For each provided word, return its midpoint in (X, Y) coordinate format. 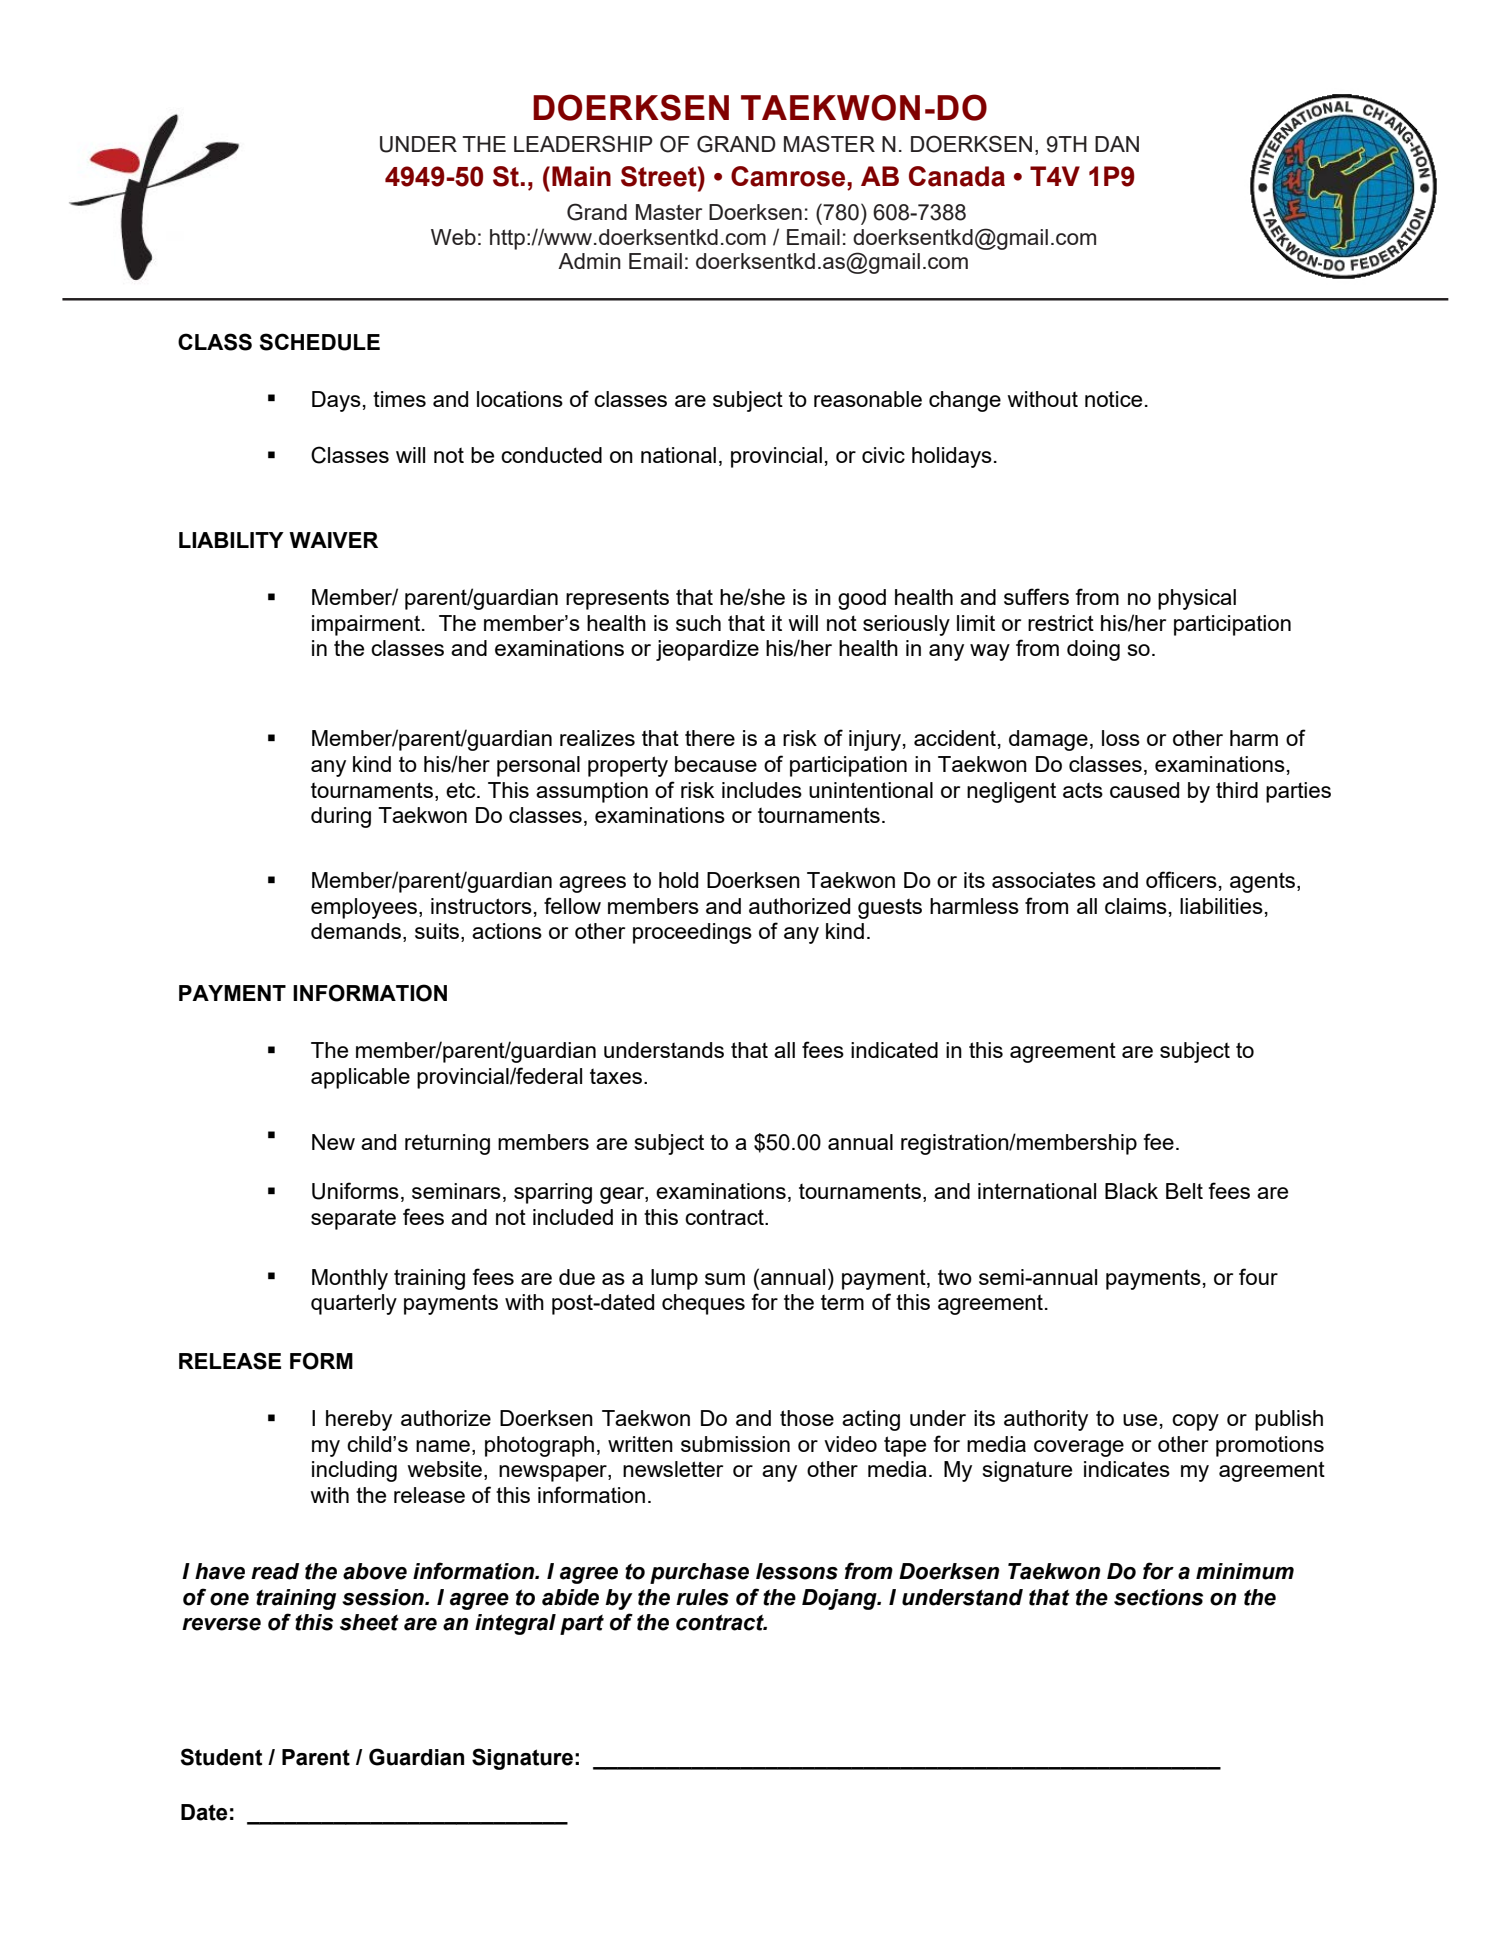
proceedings (692, 933)
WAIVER (333, 540)
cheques (703, 1304)
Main (581, 176)
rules (702, 1597)
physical (1197, 599)
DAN (1117, 144)
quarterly (354, 1304)
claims (1136, 906)
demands (356, 931)
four (1258, 1276)
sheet (369, 1622)
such (698, 623)
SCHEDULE (319, 342)
